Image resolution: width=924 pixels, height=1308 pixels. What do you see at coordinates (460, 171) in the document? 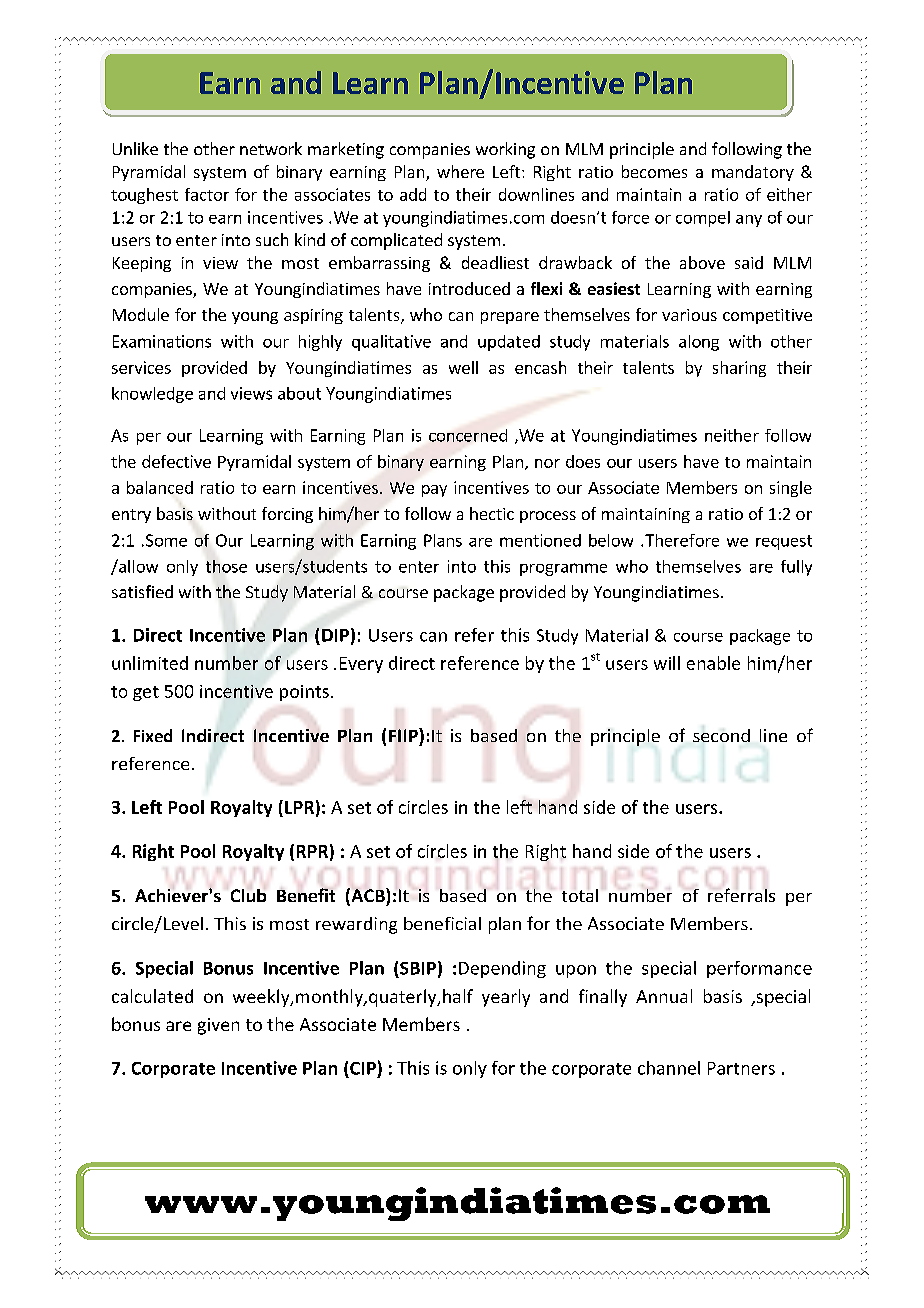
I see `where` at bounding box center [460, 171].
